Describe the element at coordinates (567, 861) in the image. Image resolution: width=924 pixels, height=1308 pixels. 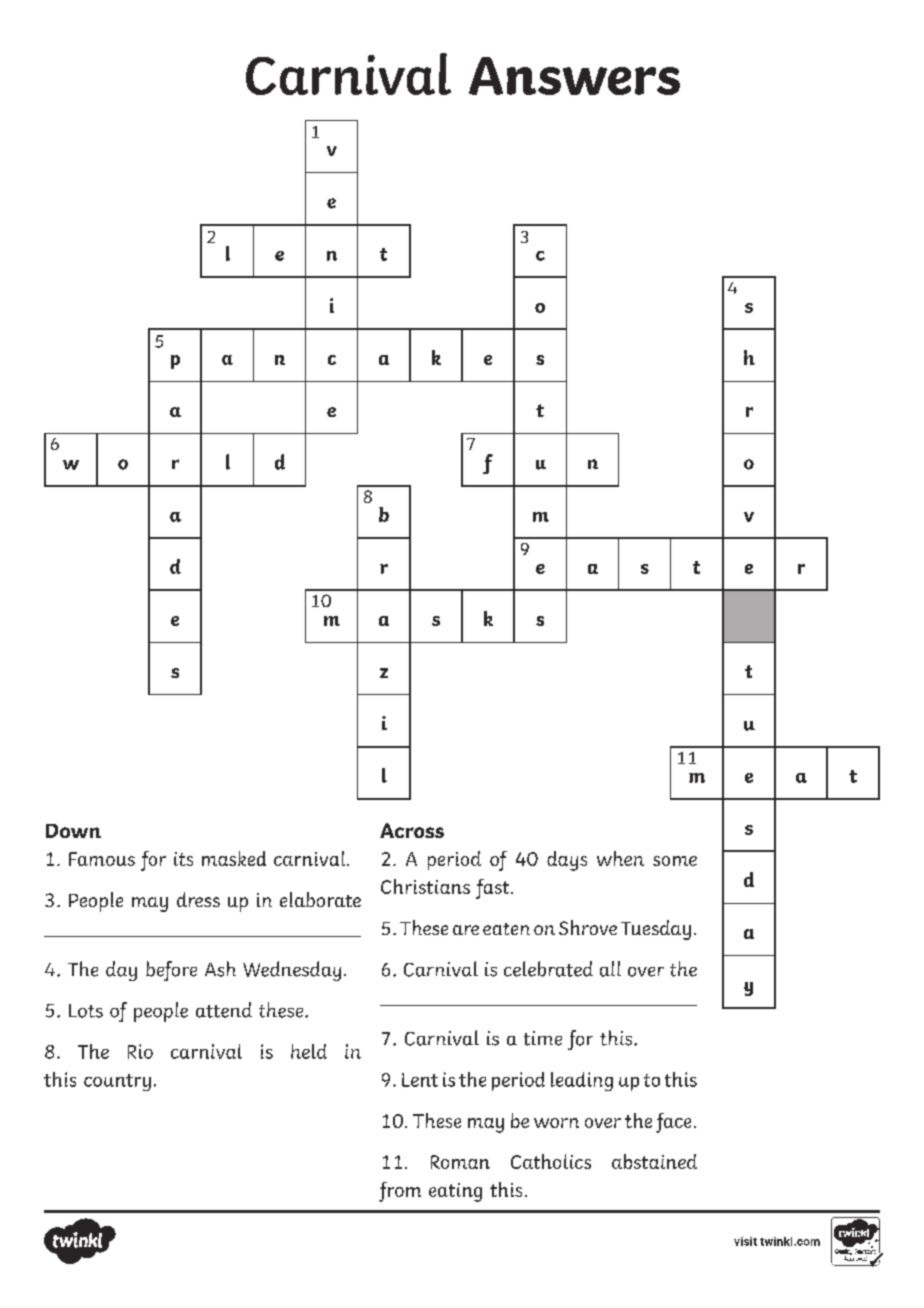
I see `days` at that location.
